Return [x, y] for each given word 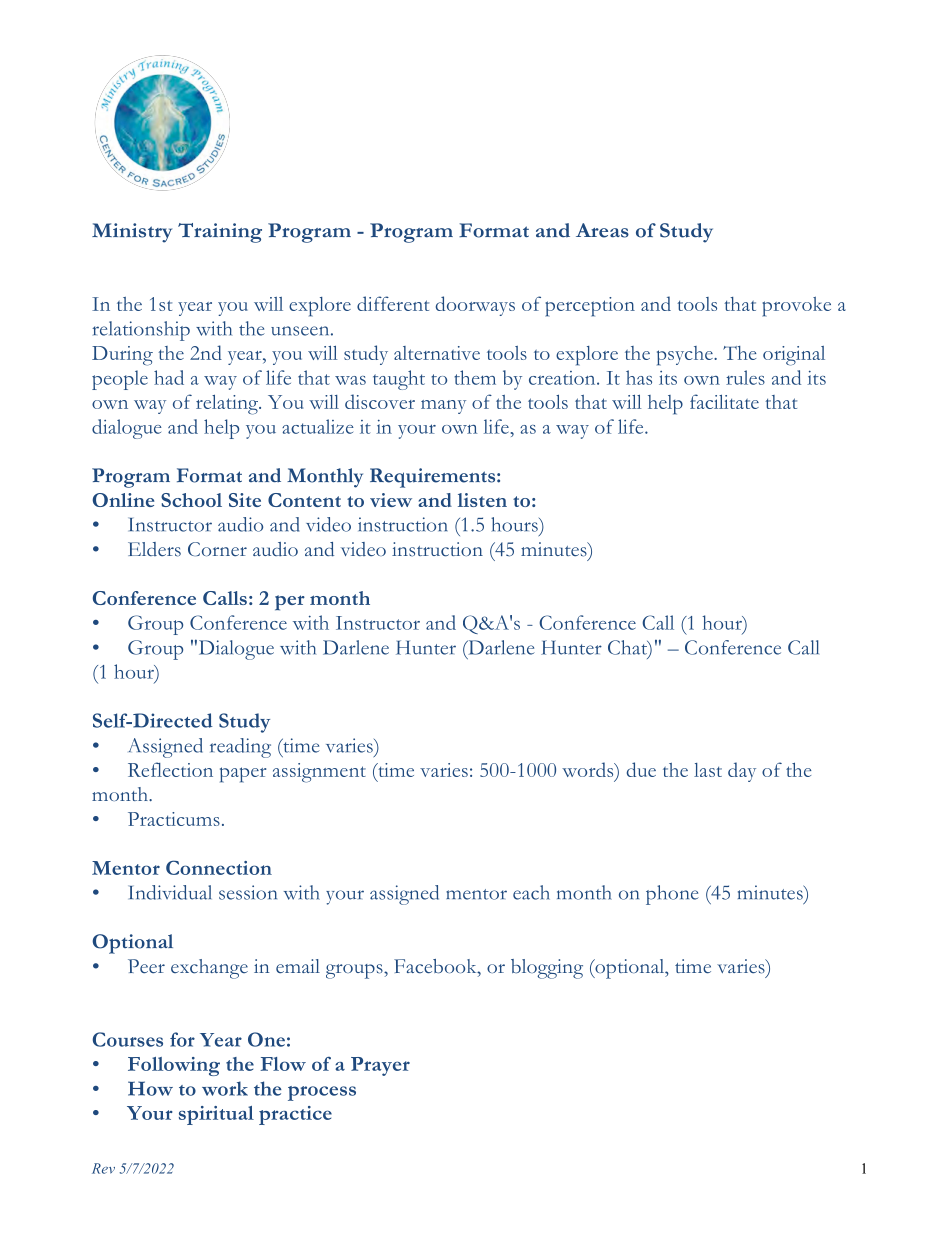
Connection [219, 867]
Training [220, 233]
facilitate [724, 401]
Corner [217, 549]
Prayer [380, 1066]
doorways [475, 306]
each [531, 892]
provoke [796, 306]
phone [672, 895]
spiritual [216, 1115]
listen [482, 500]
